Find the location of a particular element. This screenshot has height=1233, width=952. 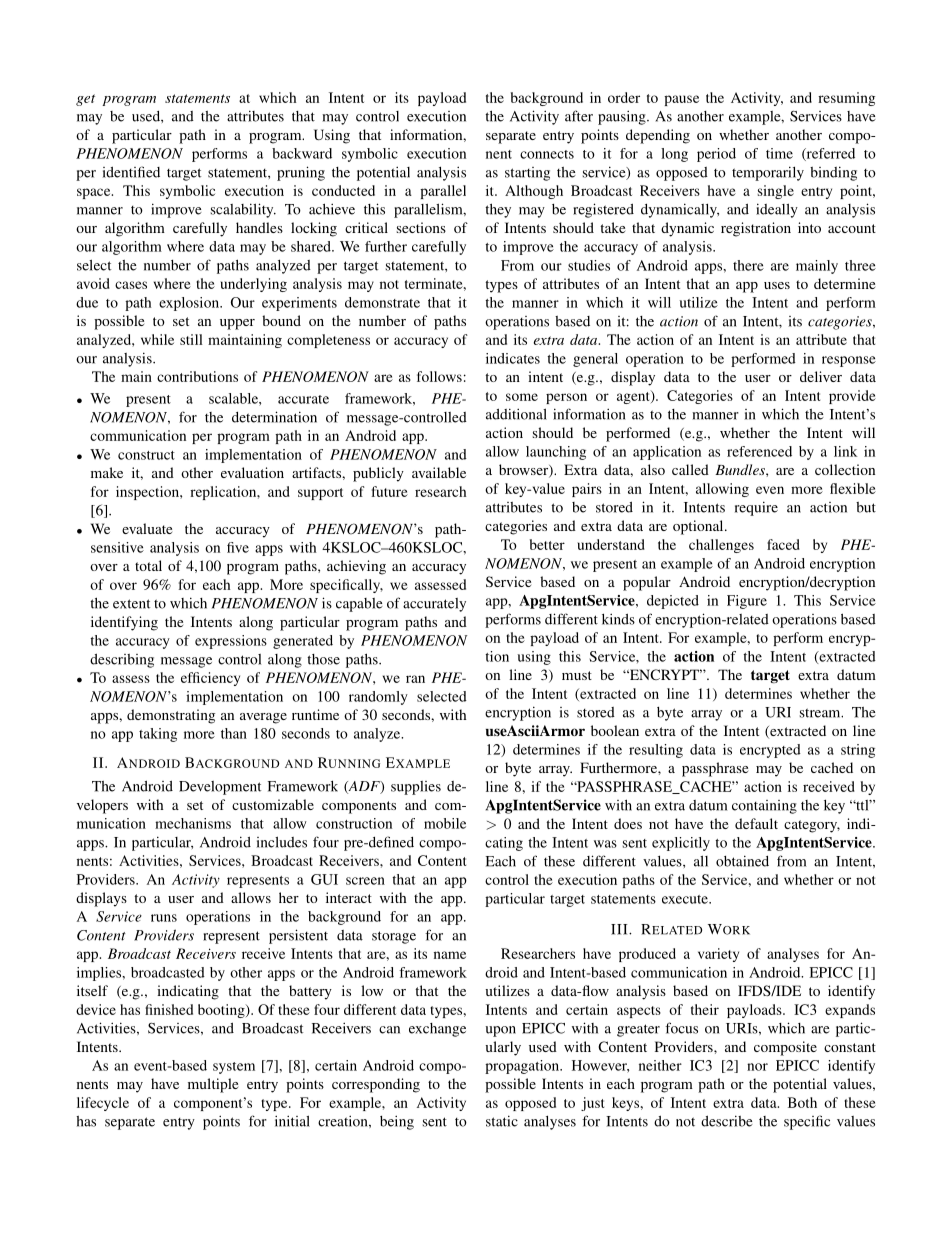

identified is located at coordinates (131, 172).
